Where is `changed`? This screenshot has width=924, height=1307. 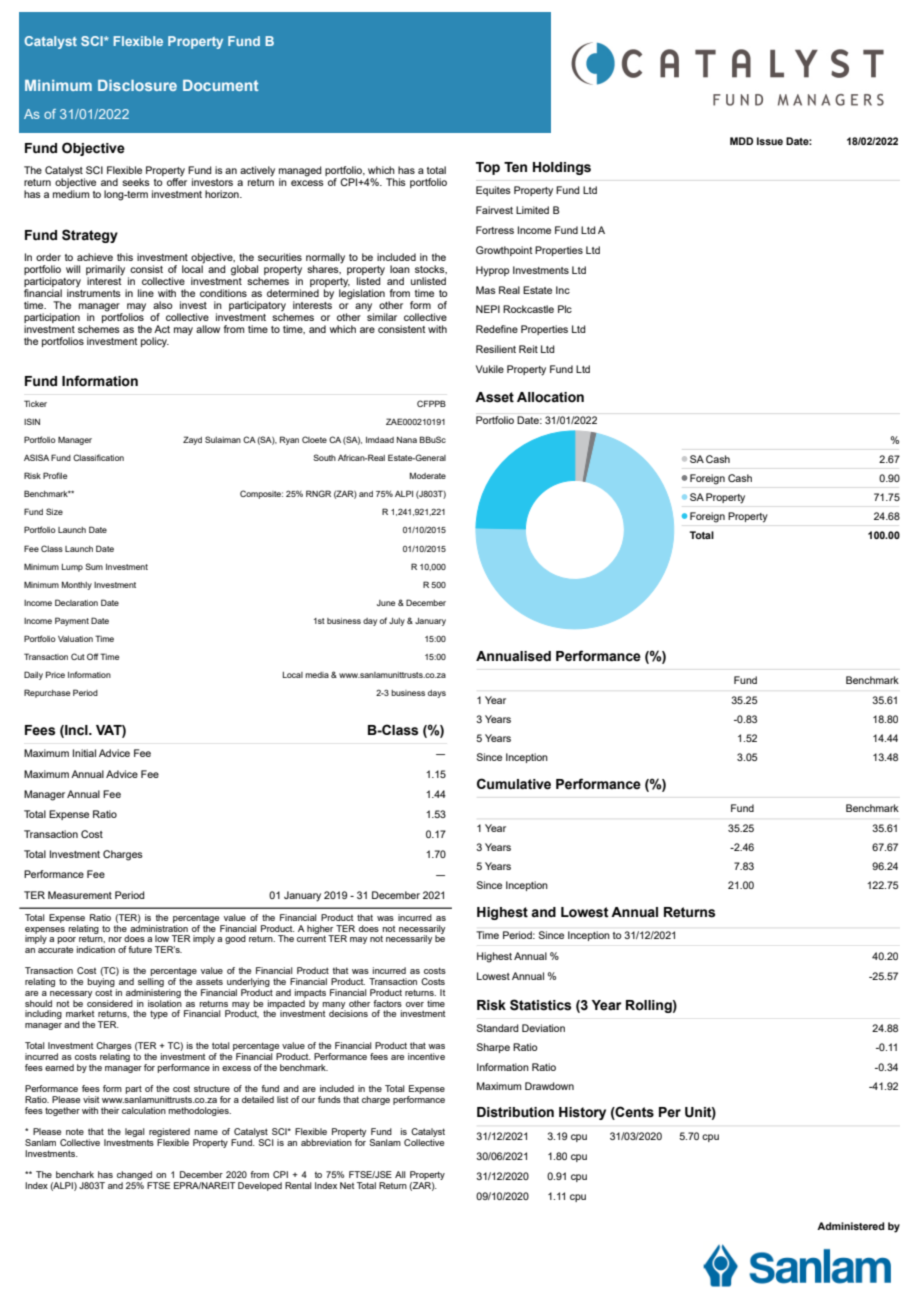
changed is located at coordinates (134, 1175).
